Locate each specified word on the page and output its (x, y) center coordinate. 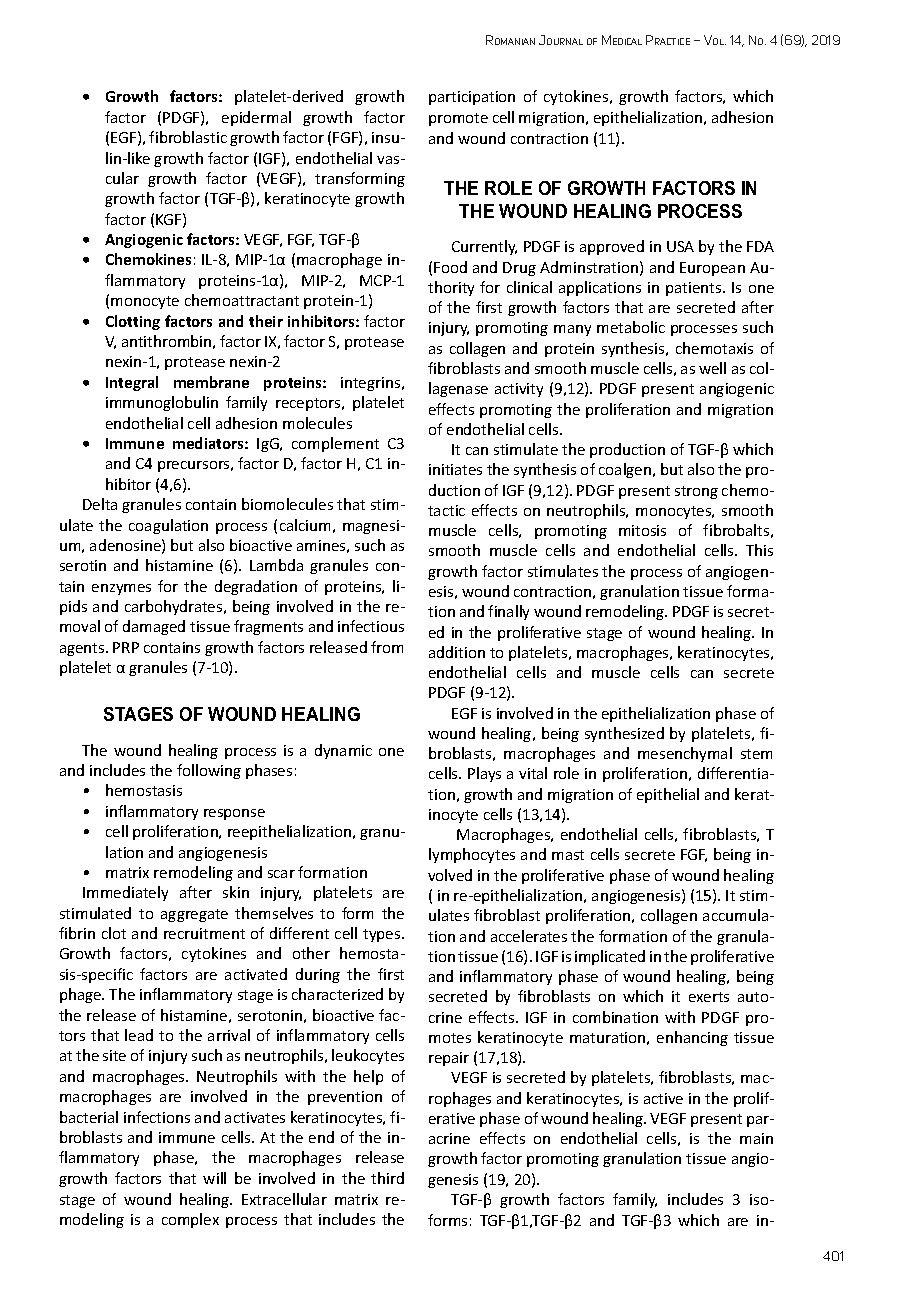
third (387, 1178)
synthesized (624, 734)
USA (680, 246)
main (756, 1138)
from (387, 647)
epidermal (256, 118)
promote (458, 119)
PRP (126, 647)
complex (190, 1220)
